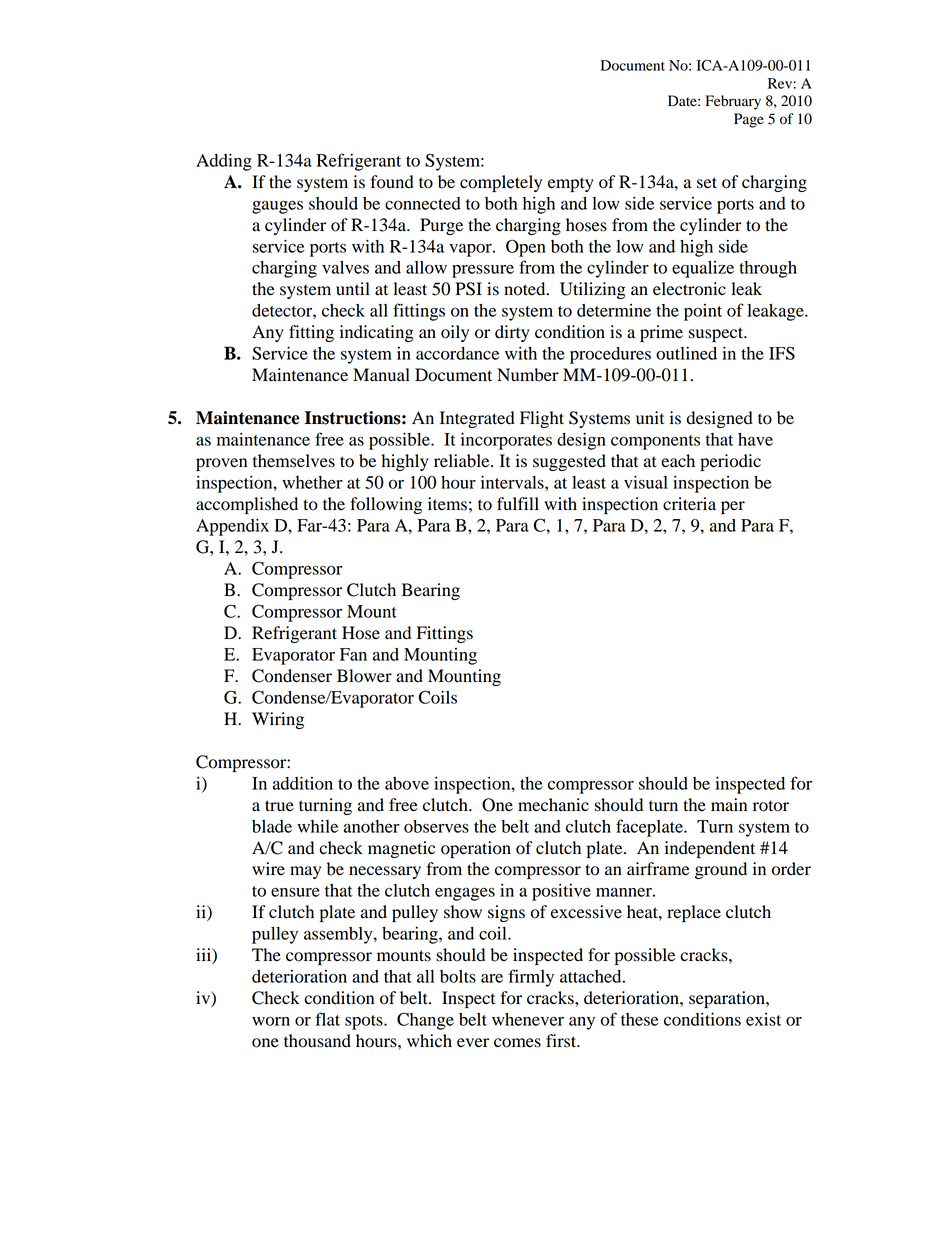 The image size is (952, 1233). What do you see at coordinates (501, 183) in the screenshot?
I see `completely` at bounding box center [501, 183].
